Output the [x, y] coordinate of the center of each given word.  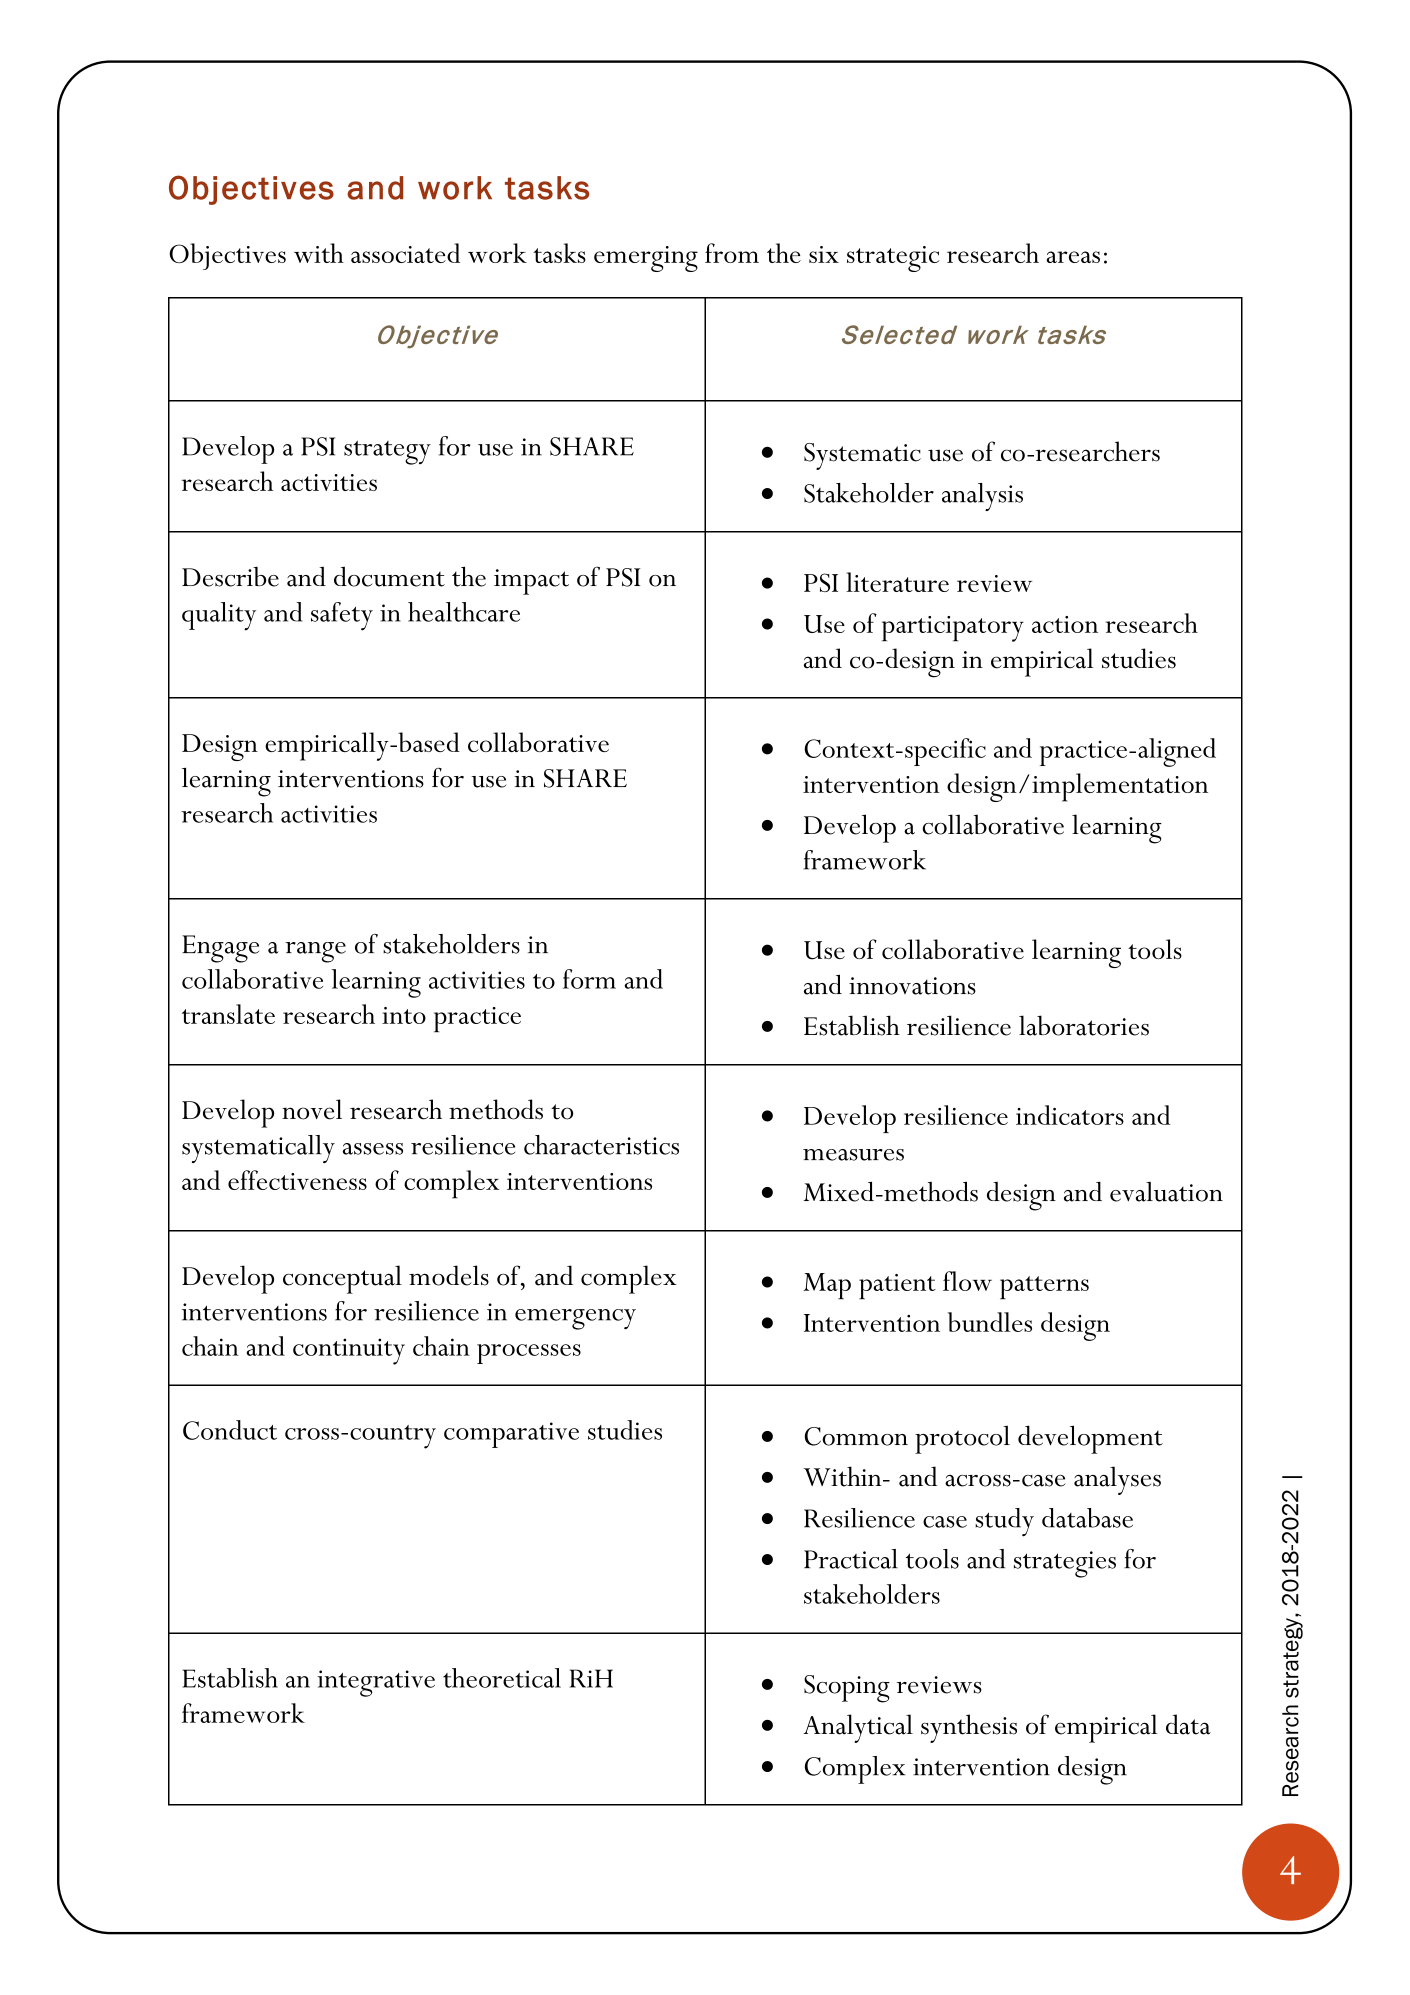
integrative [376, 1683]
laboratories [1084, 1025]
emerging [646, 259]
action [1065, 624]
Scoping [847, 1689]
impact [531, 582]
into [404, 1015]
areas [1073, 257]
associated [405, 253]
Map [827, 1286]
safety [342, 616]
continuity [349, 1351]
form [589, 979]
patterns [1044, 1288]
